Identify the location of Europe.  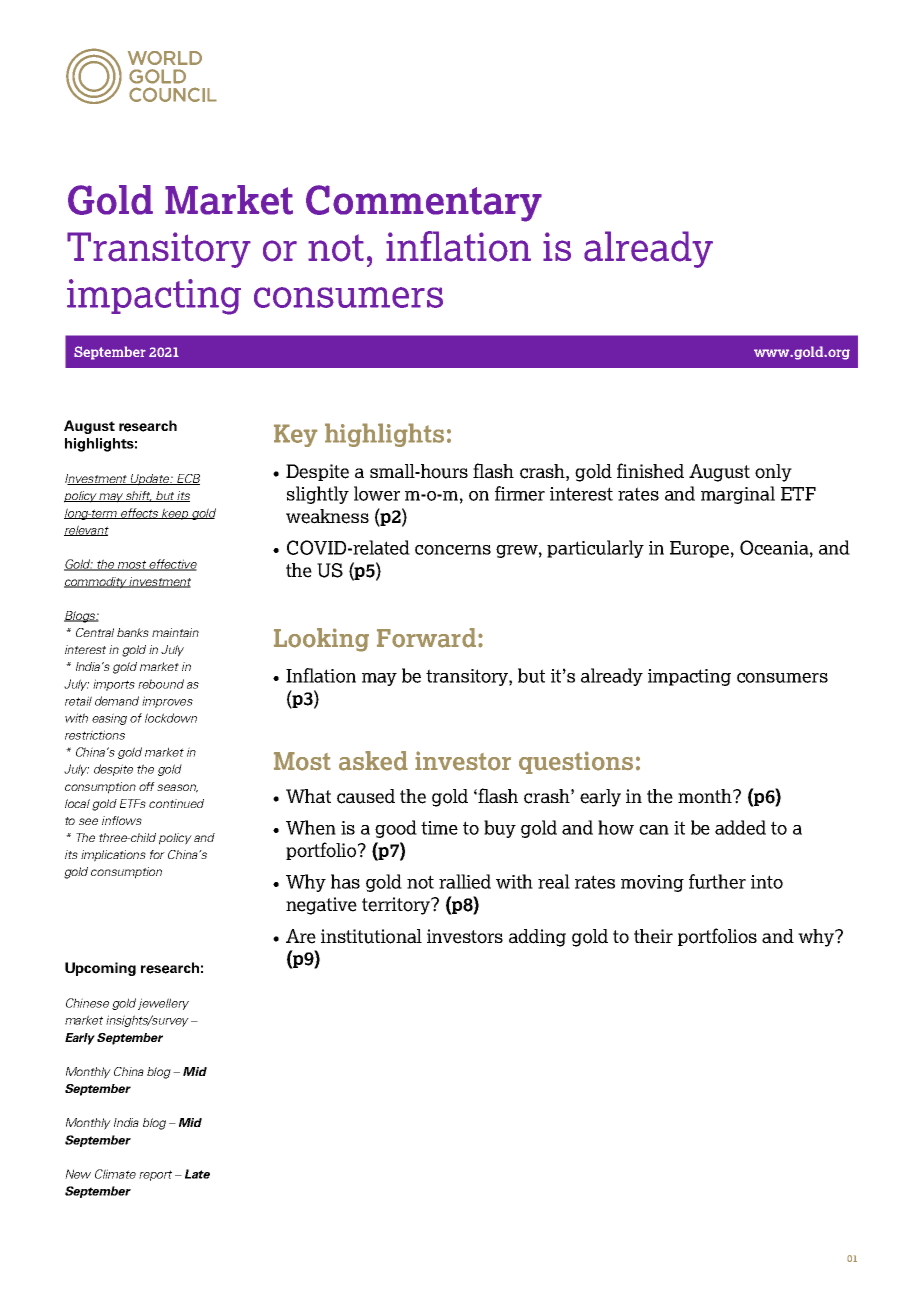
(699, 549).
